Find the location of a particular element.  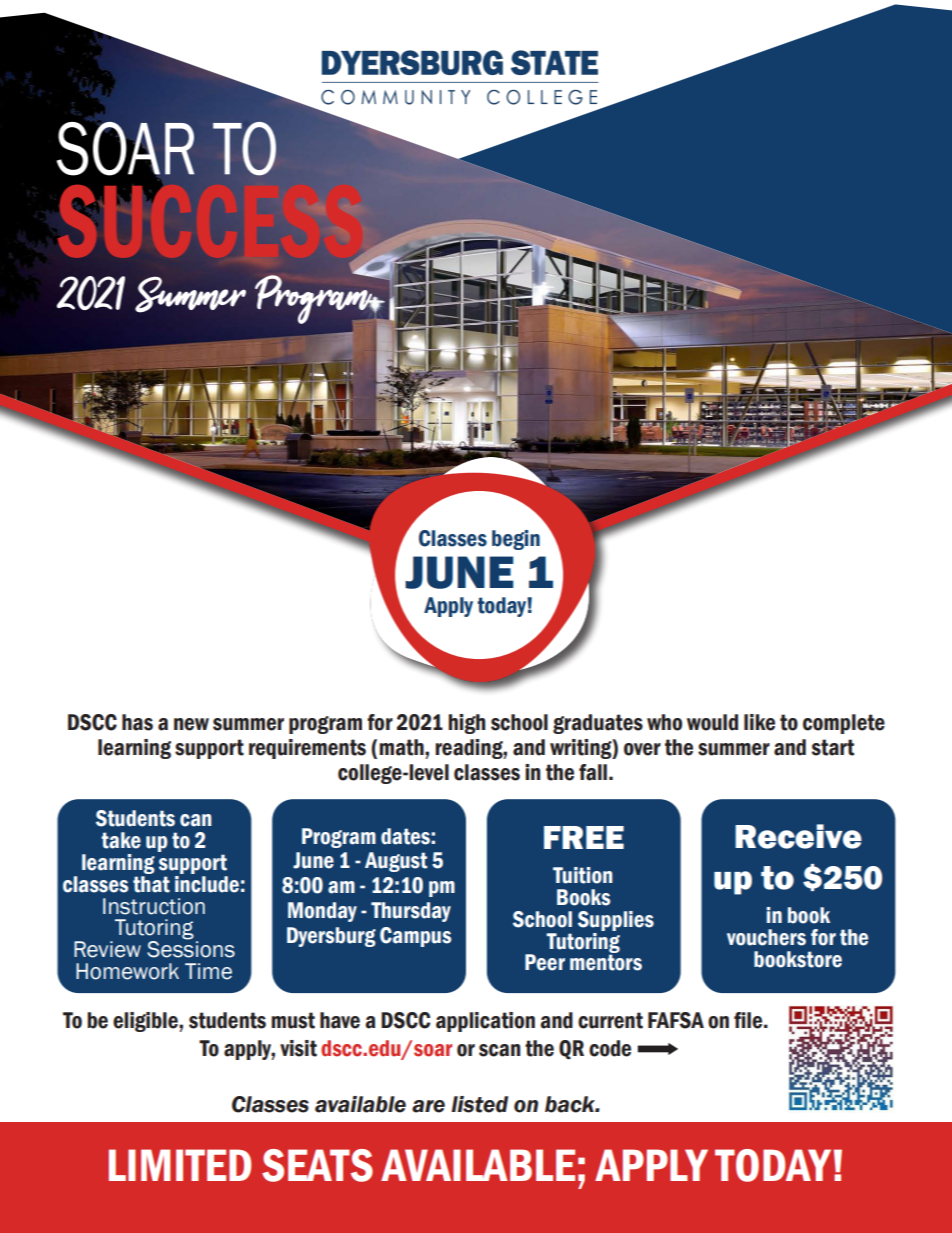

Sessions is located at coordinates (191, 948).
